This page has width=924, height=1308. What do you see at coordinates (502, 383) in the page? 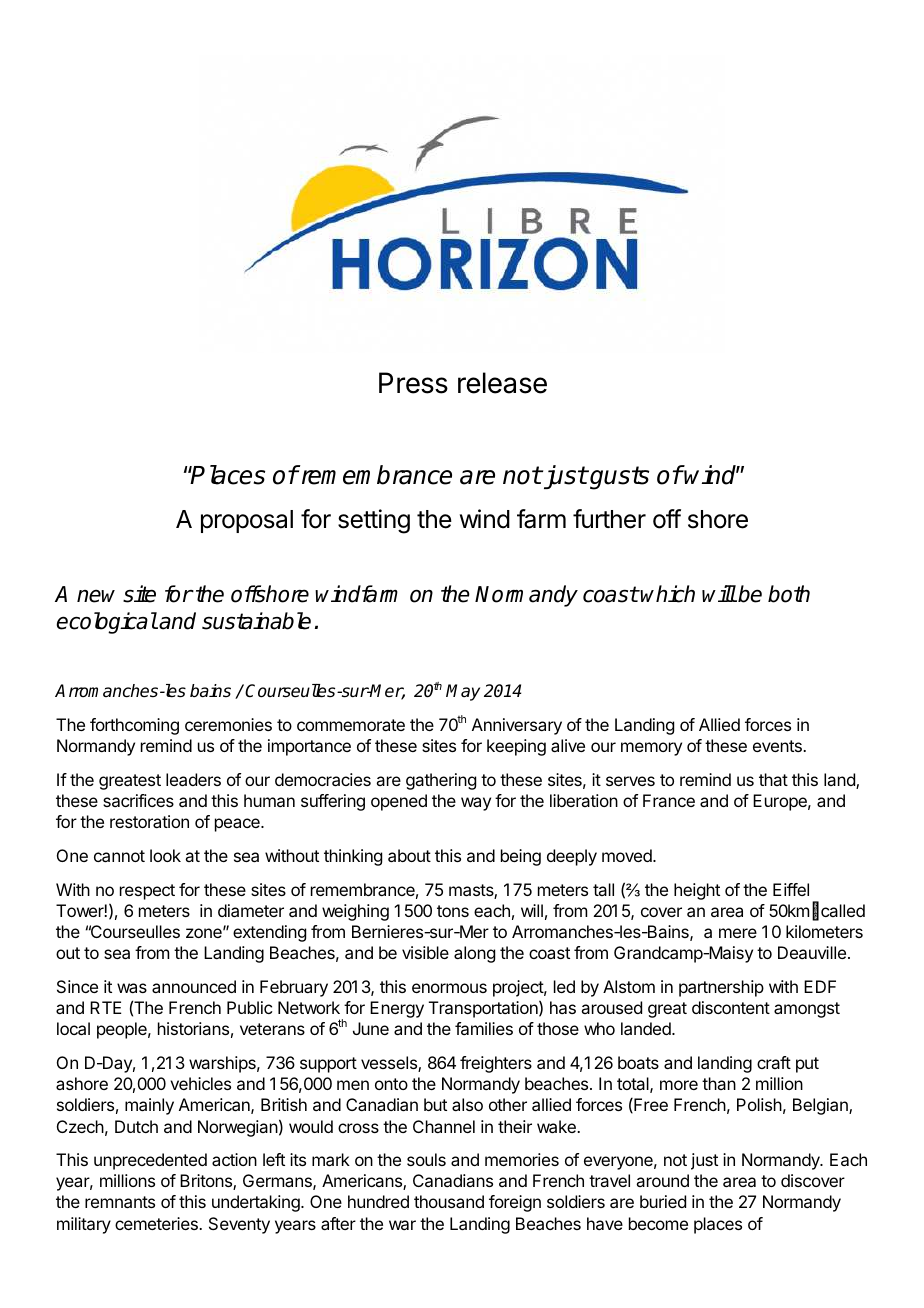
I see `release` at bounding box center [502, 383].
